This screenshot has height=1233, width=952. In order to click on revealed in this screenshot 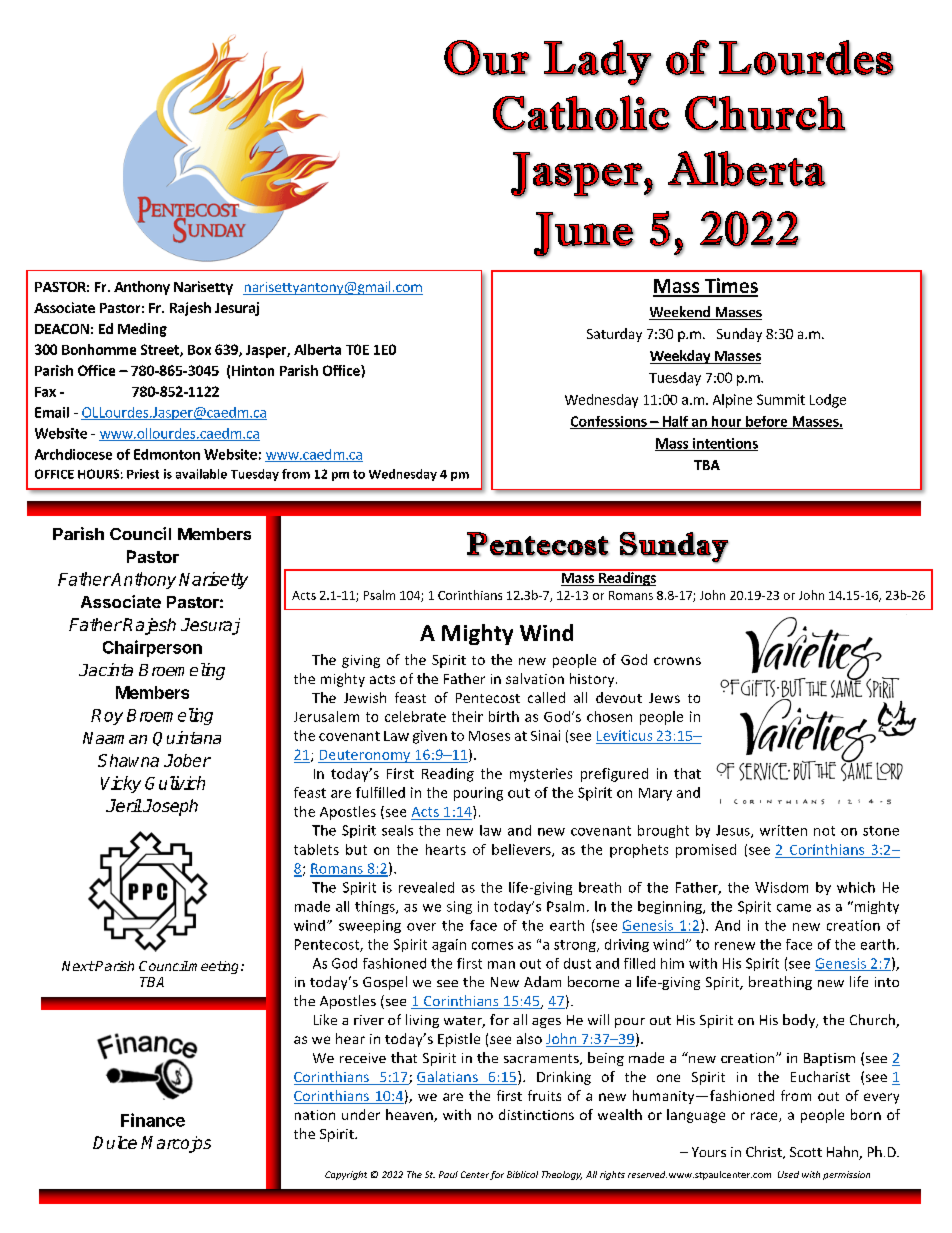, I will do `click(426, 887)`.
